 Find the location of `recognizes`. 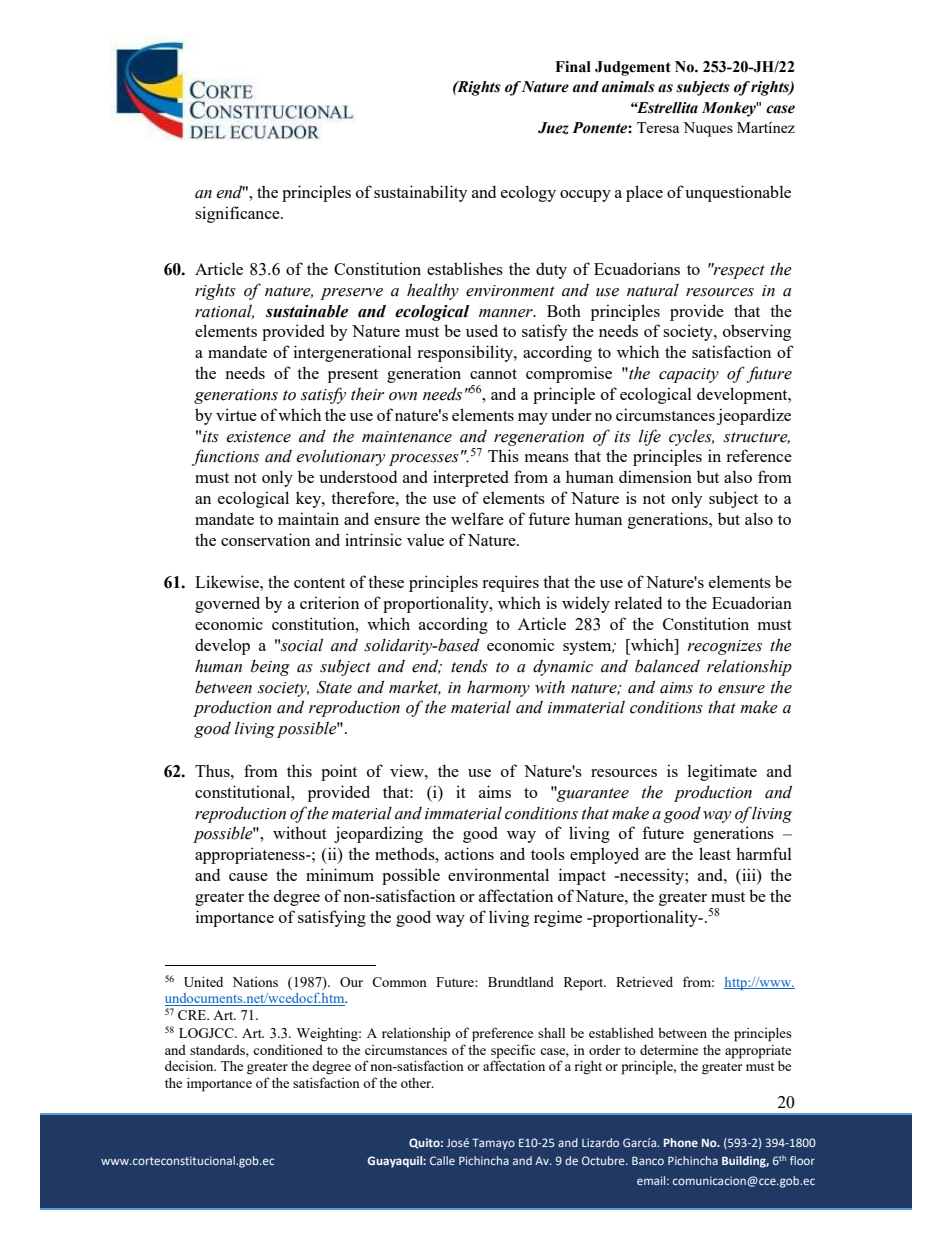

recognizes is located at coordinates (724, 647).
